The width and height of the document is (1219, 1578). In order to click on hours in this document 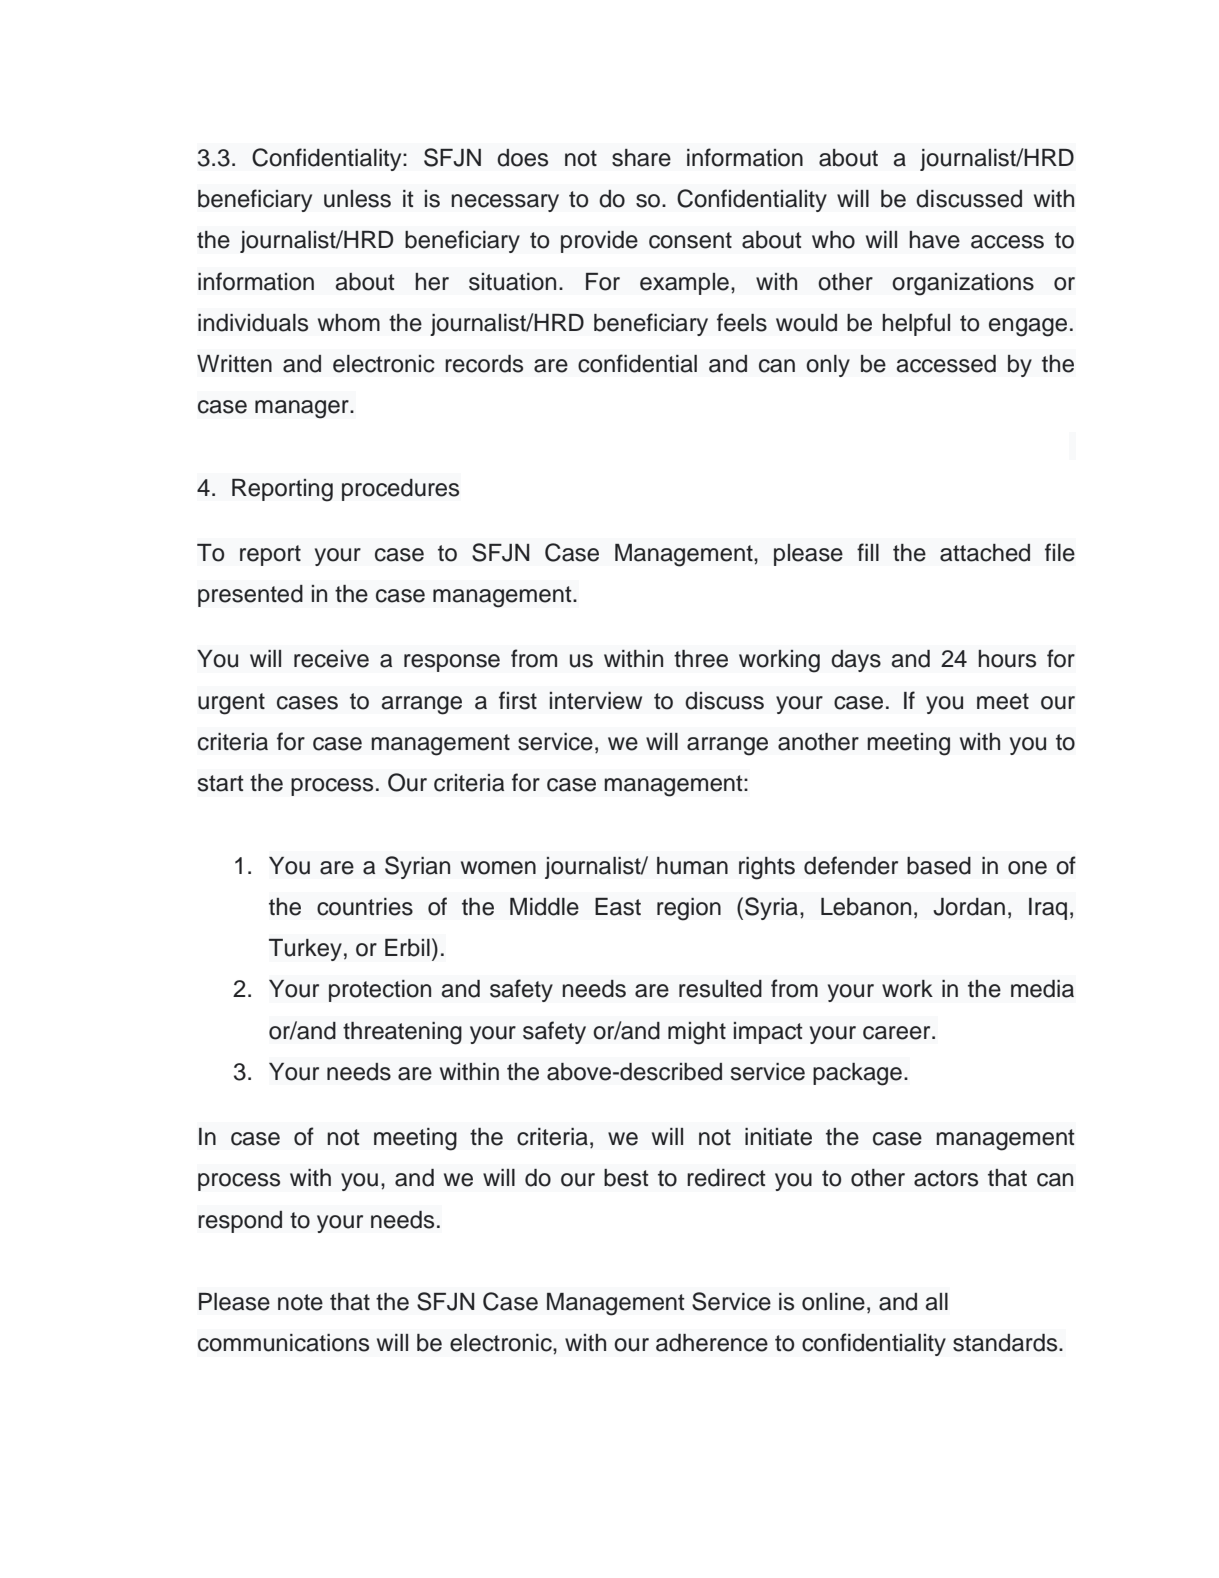, I will do `click(1007, 659)`.
